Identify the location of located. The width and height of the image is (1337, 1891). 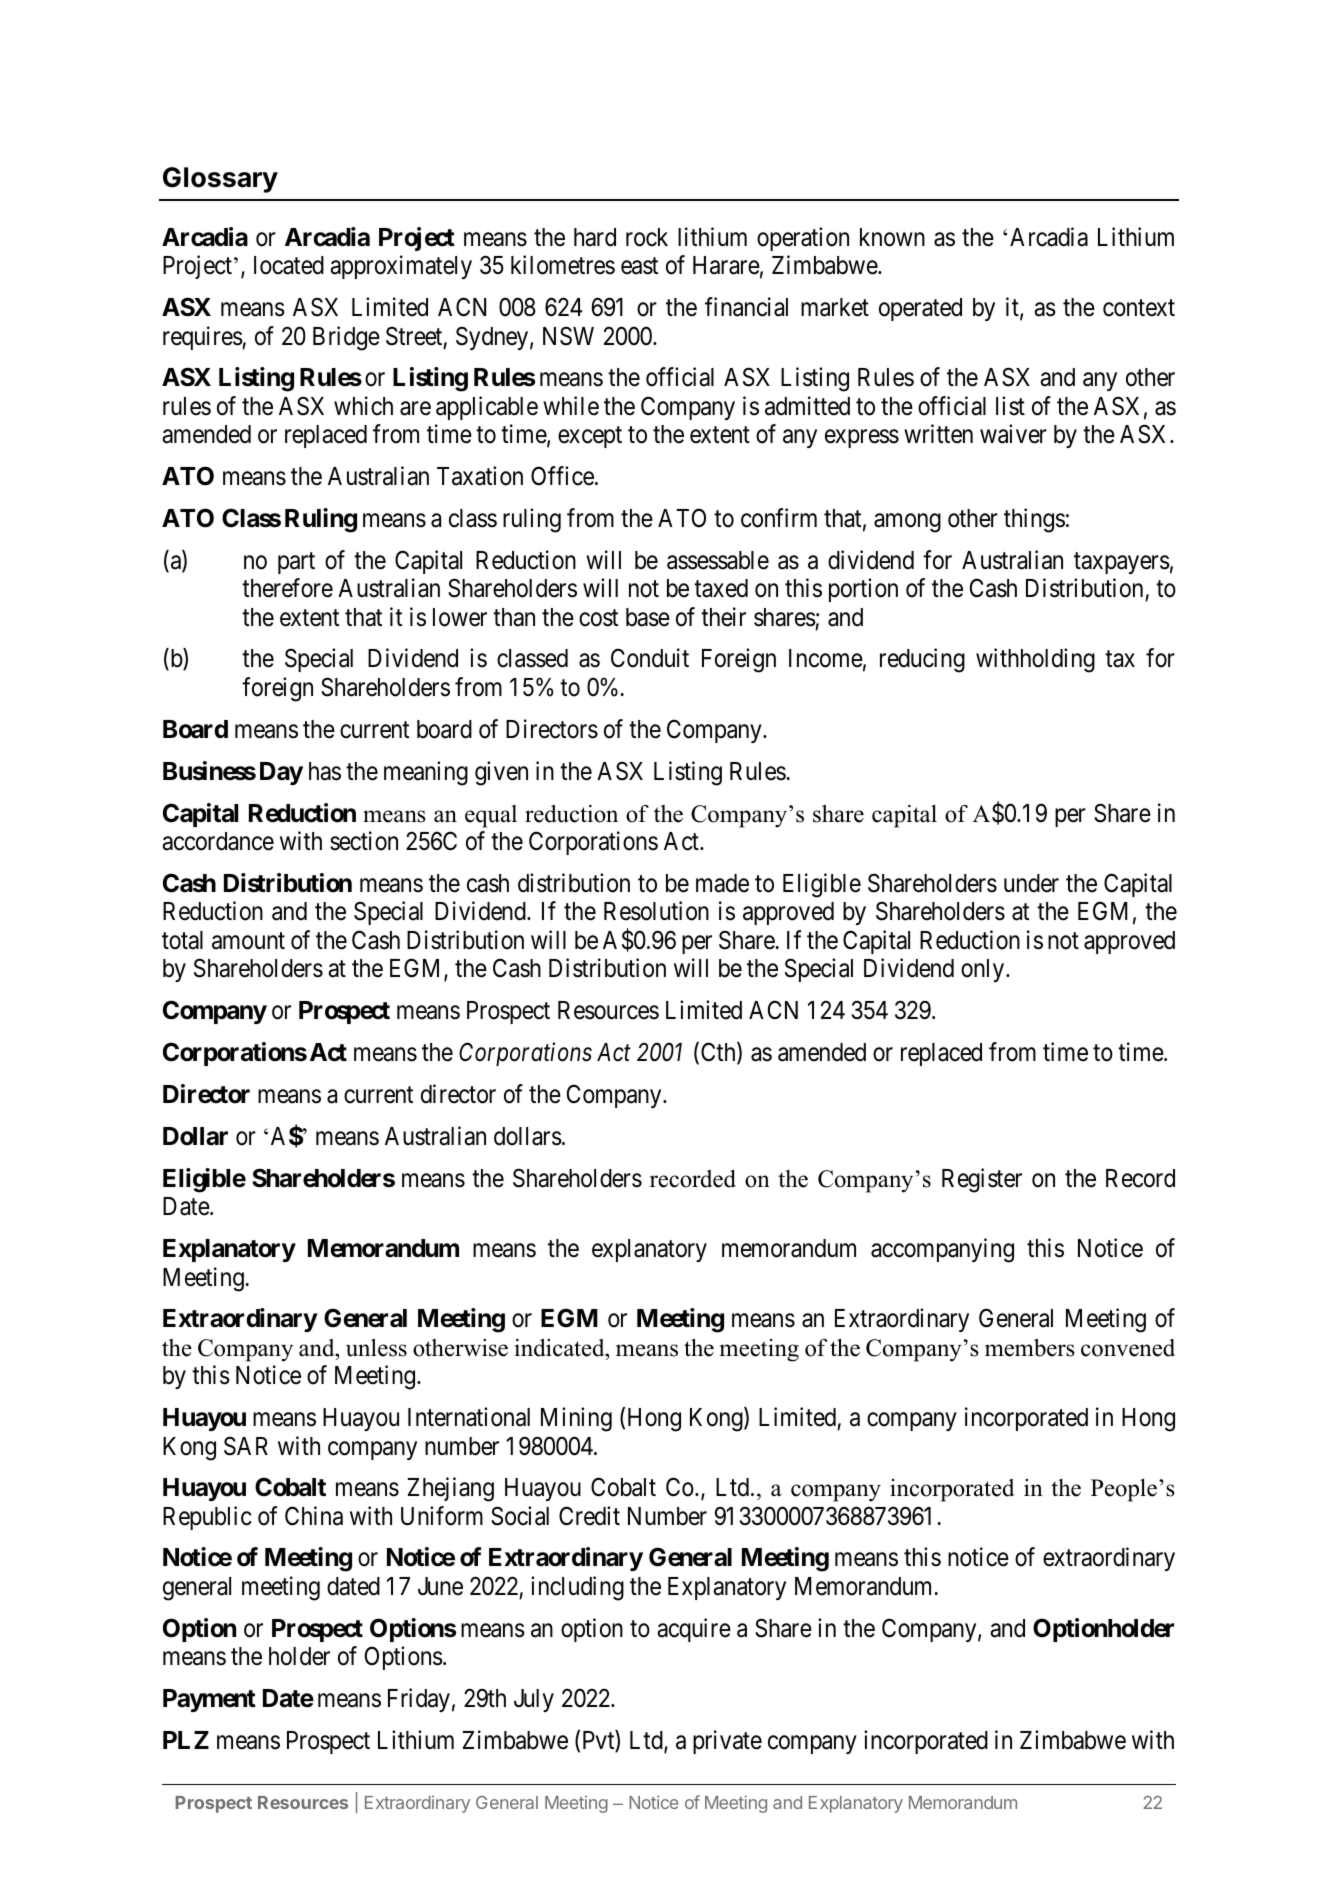
(289, 265).
